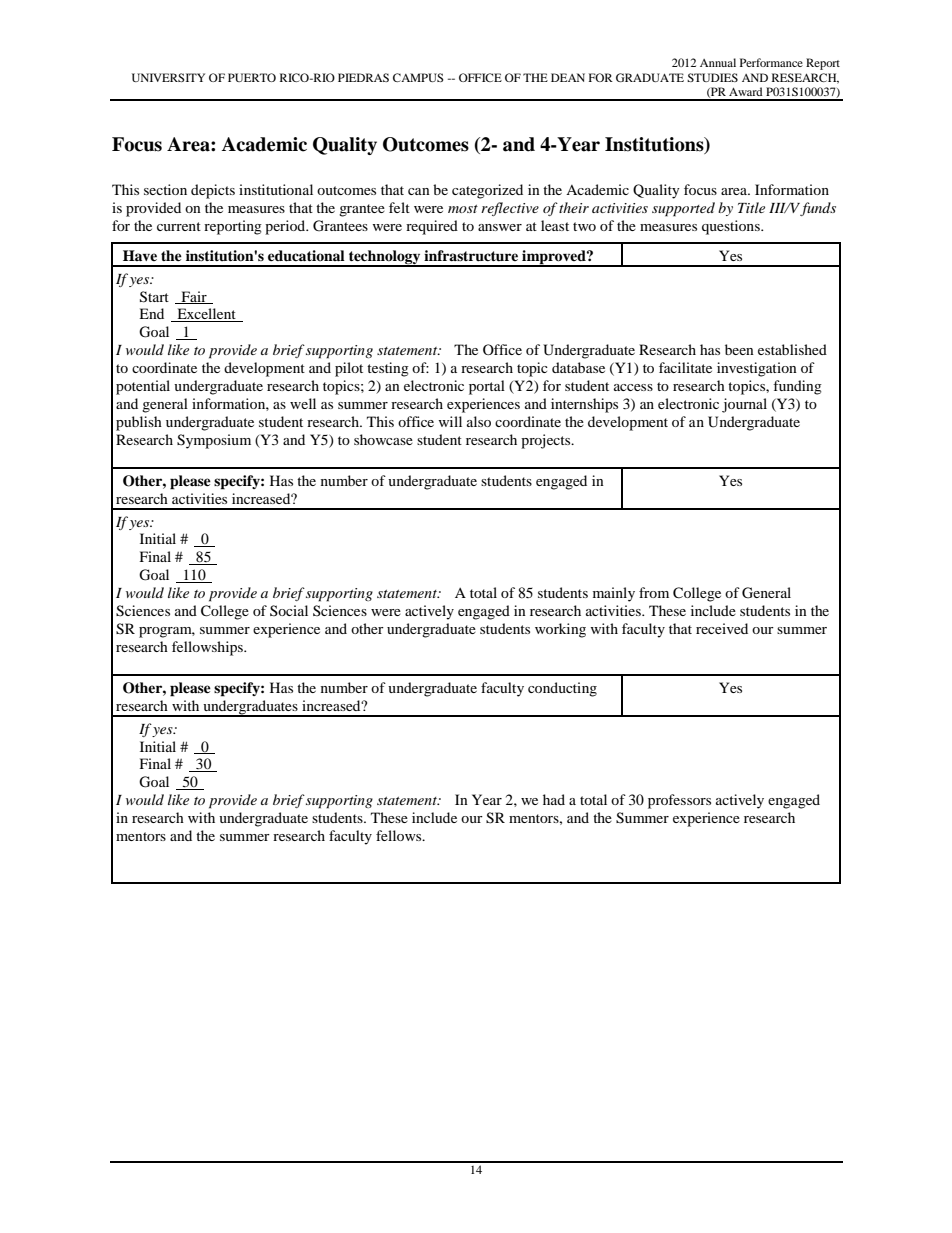 This screenshot has width=952, height=1233. Describe the element at coordinates (746, 91) in the screenshot. I see `Award` at that location.
